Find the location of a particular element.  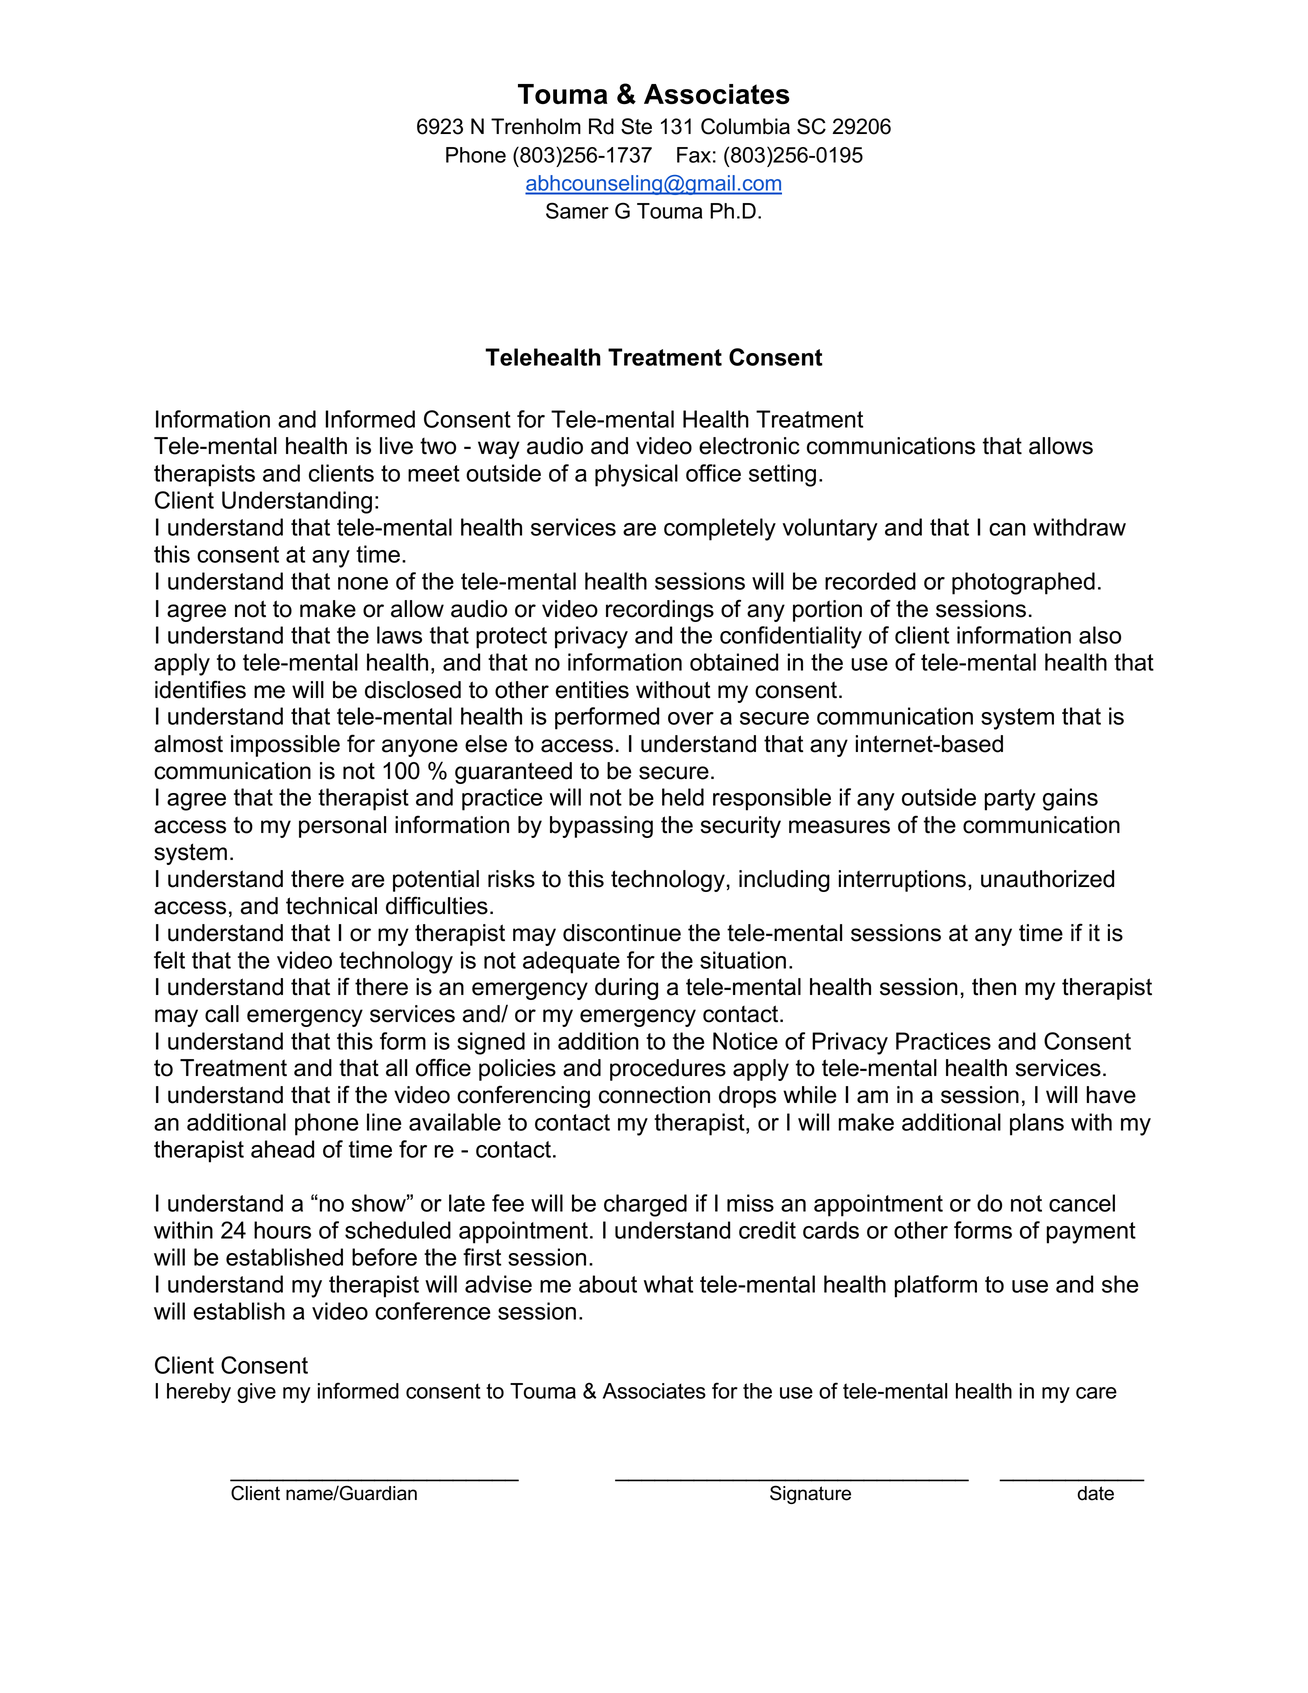

photographed is located at coordinates (1023, 583).
